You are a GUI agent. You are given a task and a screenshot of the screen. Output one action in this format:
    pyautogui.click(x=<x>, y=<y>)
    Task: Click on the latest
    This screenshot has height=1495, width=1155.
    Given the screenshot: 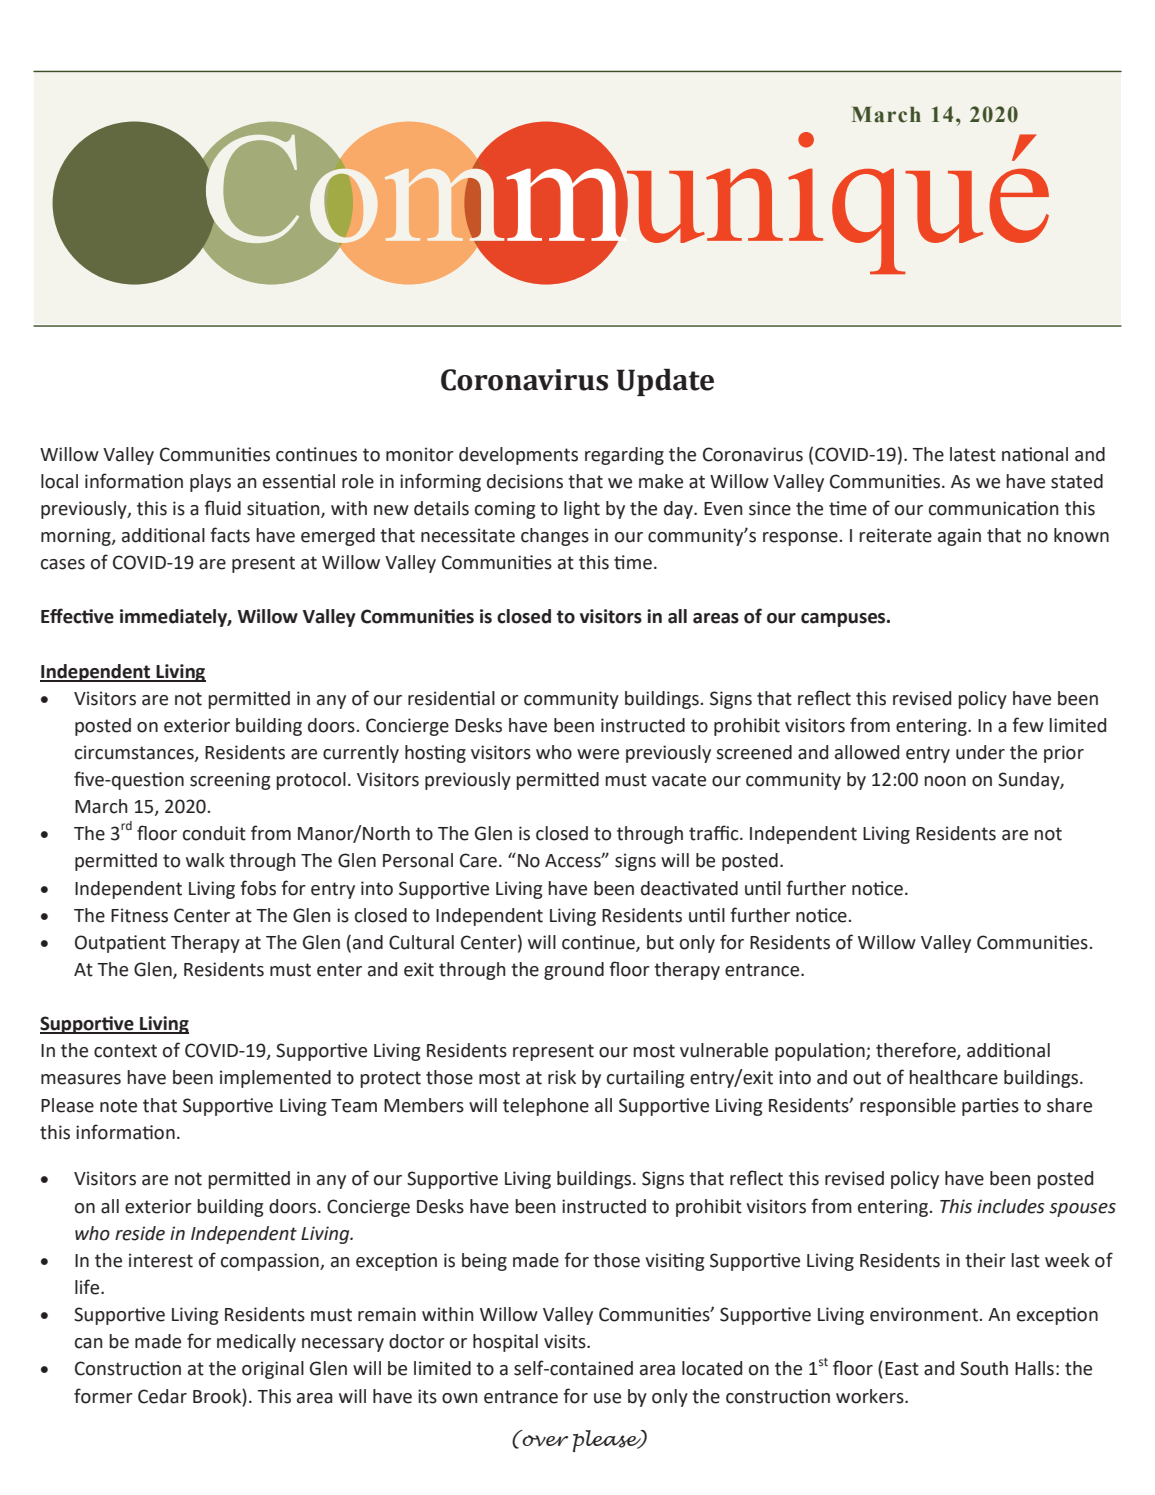 What is the action you would take?
    pyautogui.click(x=973, y=454)
